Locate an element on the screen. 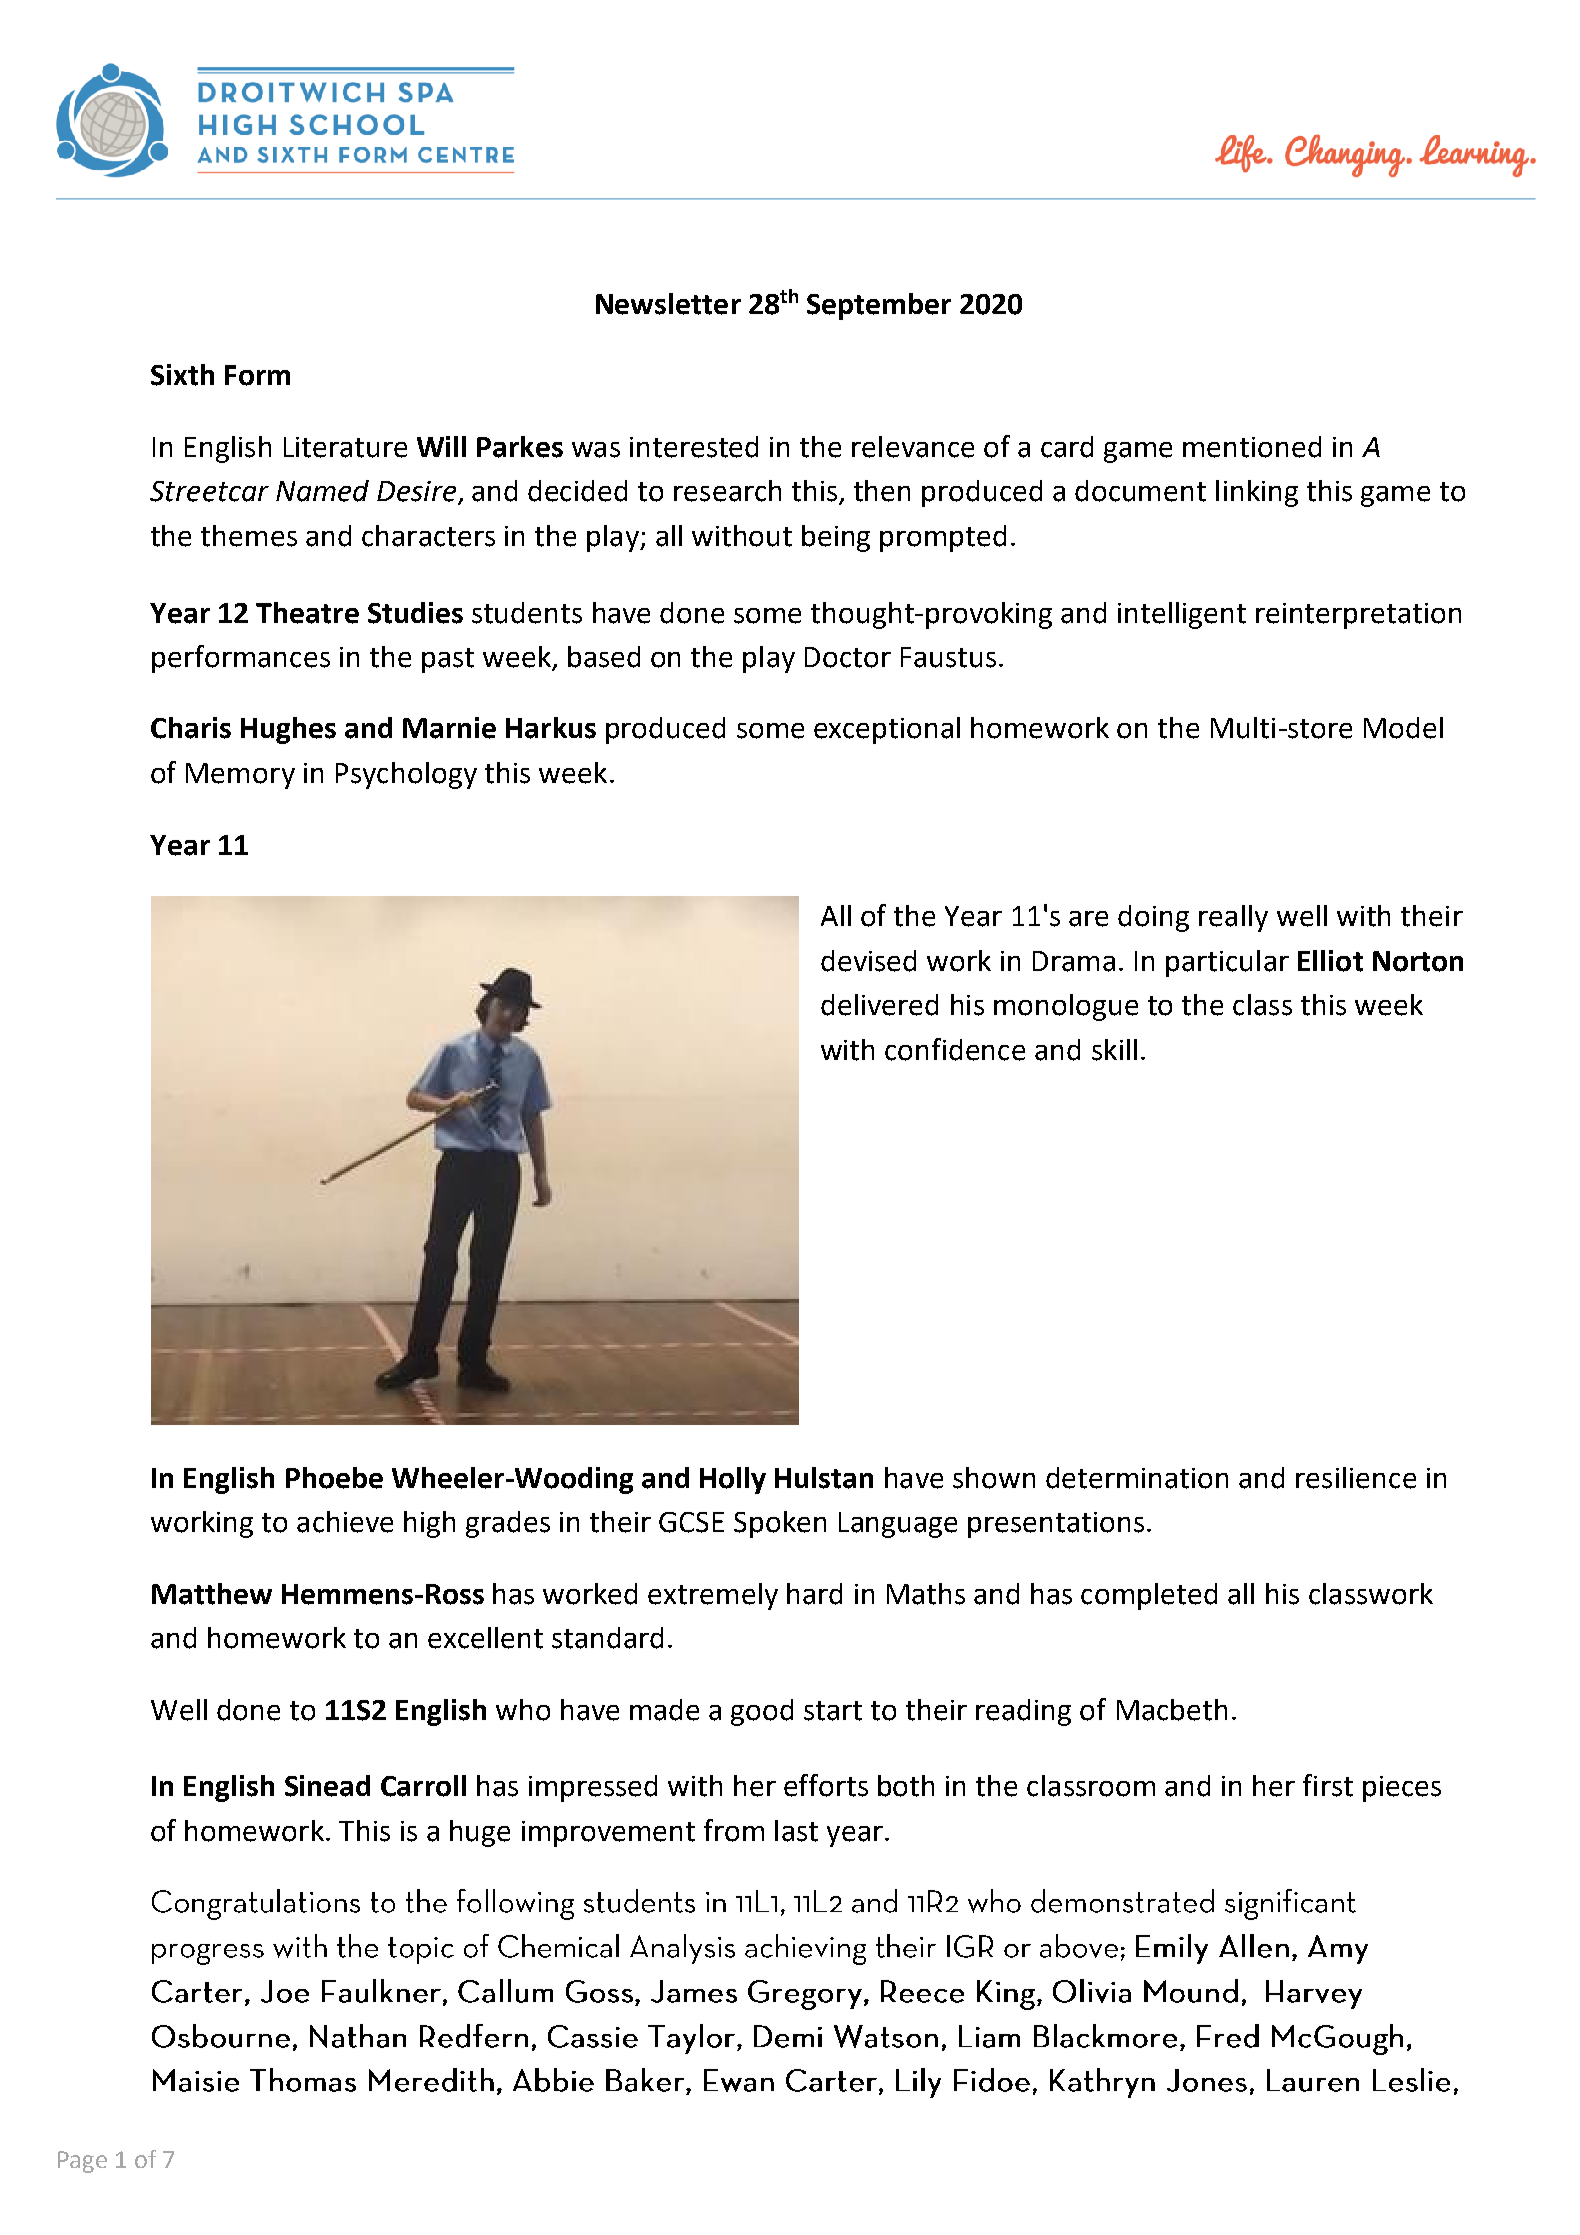 The height and width of the screenshot is (2235, 1580). Newsletter is located at coordinates (668, 304).
